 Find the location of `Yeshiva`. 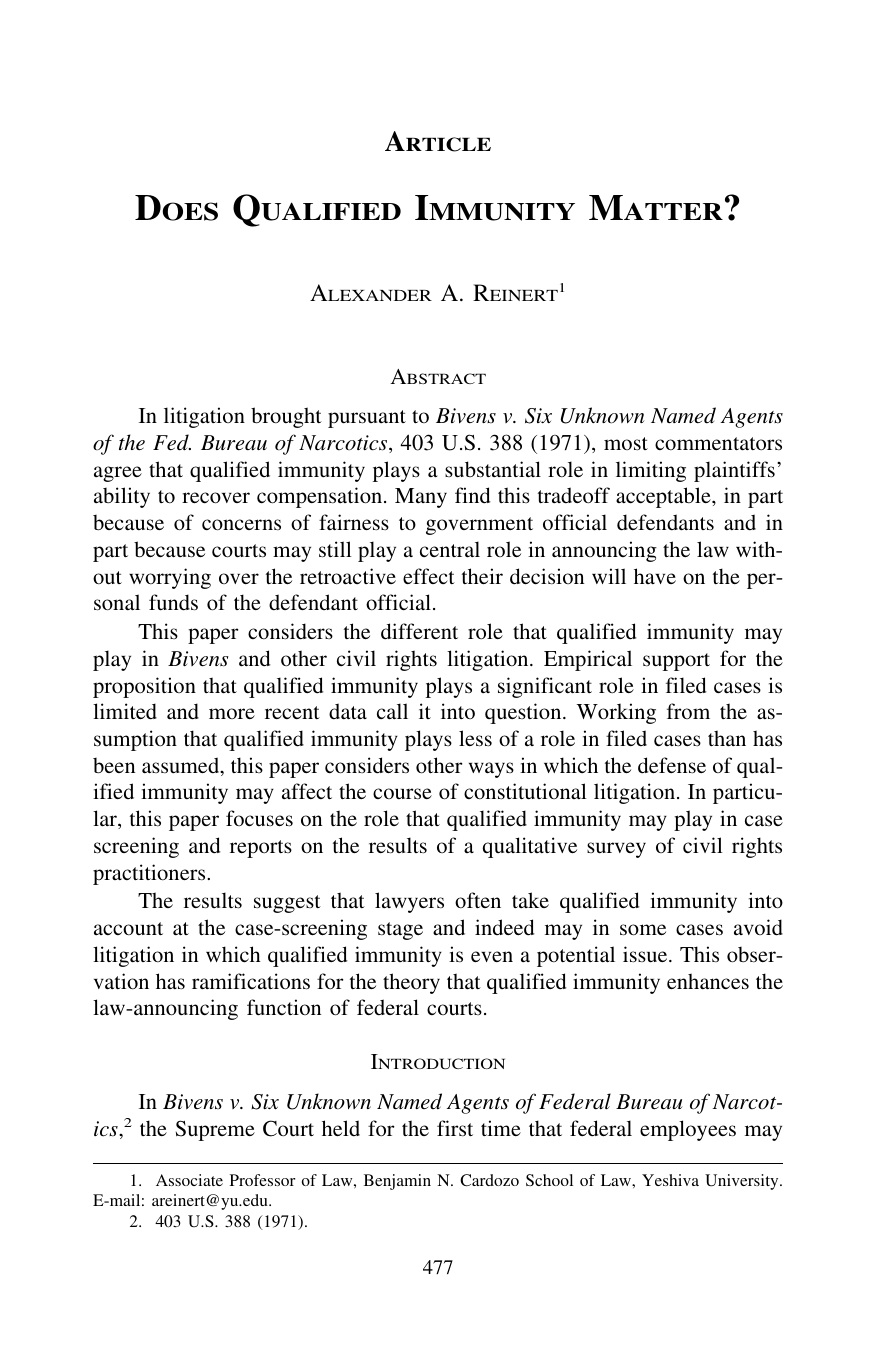

Yeshiva is located at coordinates (670, 1180).
